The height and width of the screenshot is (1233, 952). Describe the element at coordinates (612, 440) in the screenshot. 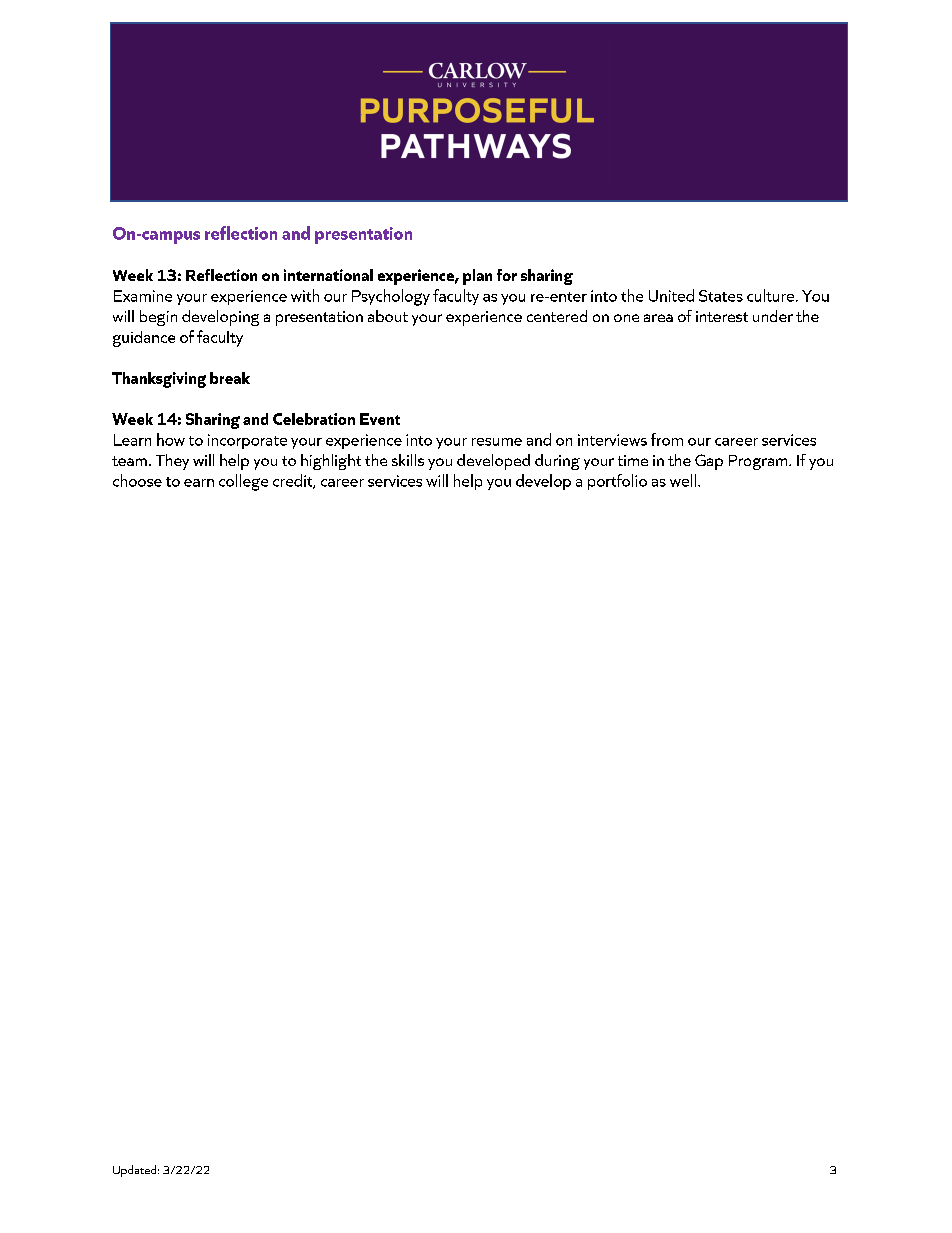

I see `interviews` at that location.
